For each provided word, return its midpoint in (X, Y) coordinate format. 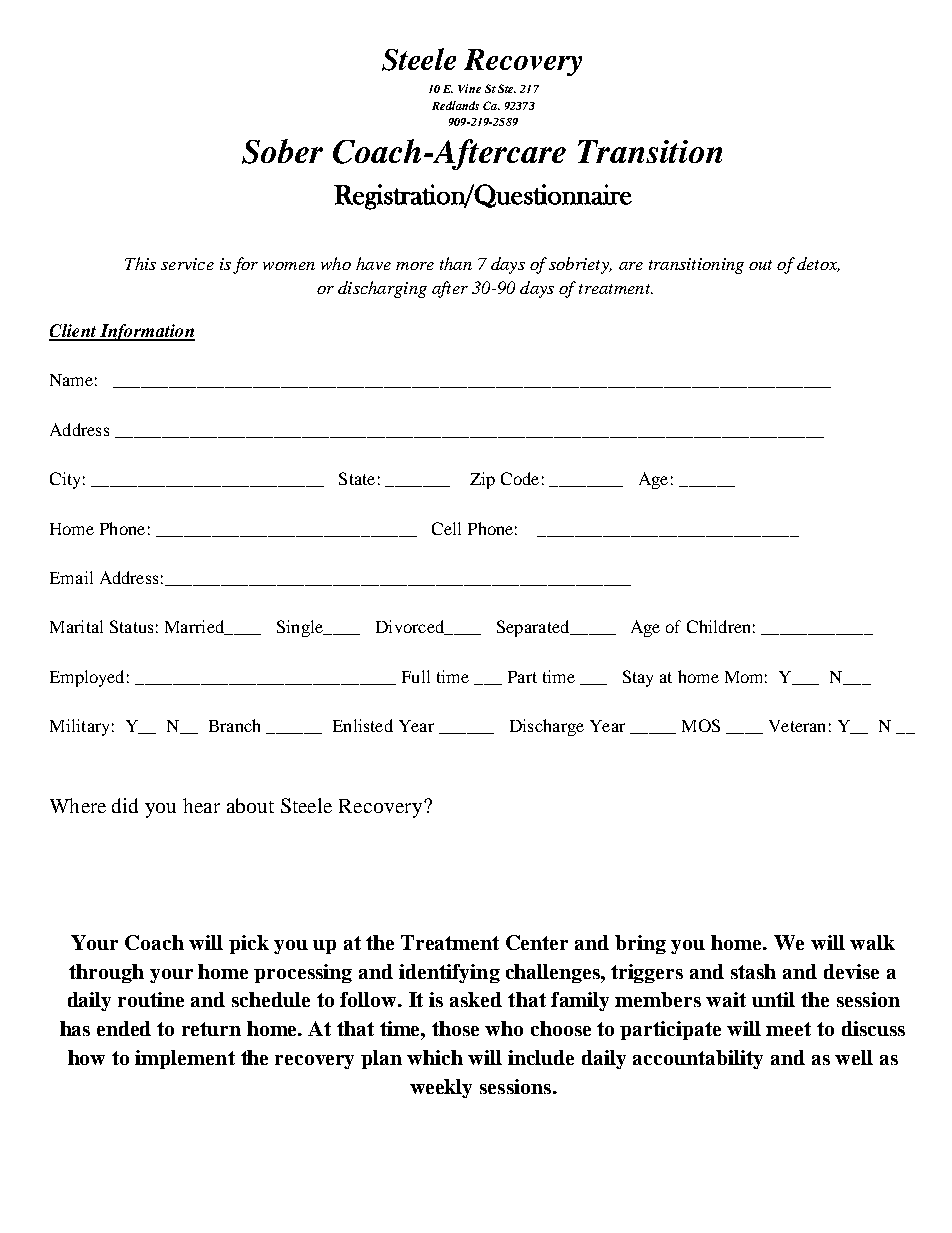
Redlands (455, 105)
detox (818, 264)
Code (520, 478)
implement (185, 1059)
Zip (482, 480)
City (65, 480)
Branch (234, 725)
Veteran (797, 726)
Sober (282, 151)
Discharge (547, 727)
